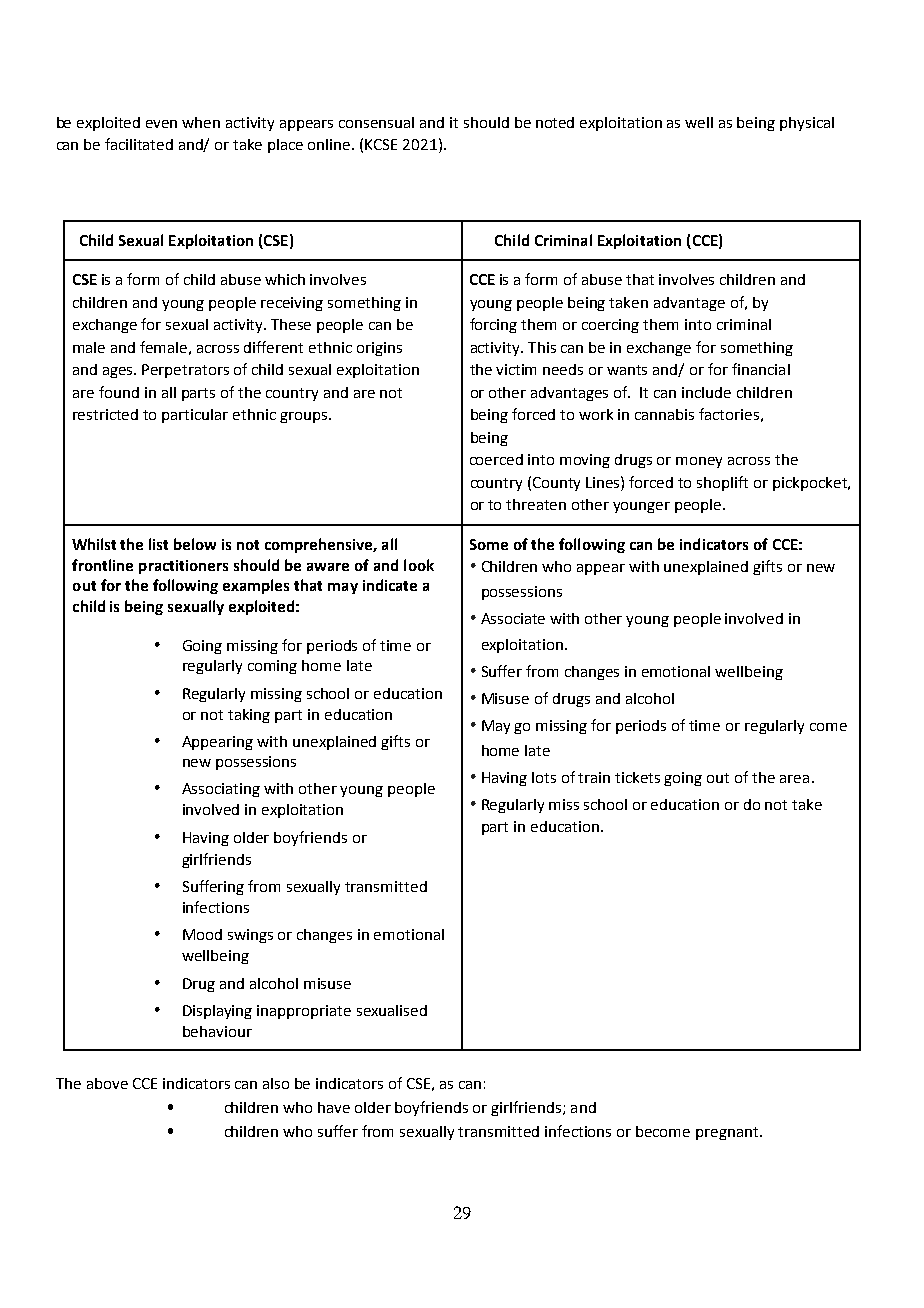  Describe the element at coordinates (107, 1083) in the image. I see `above` at that location.
